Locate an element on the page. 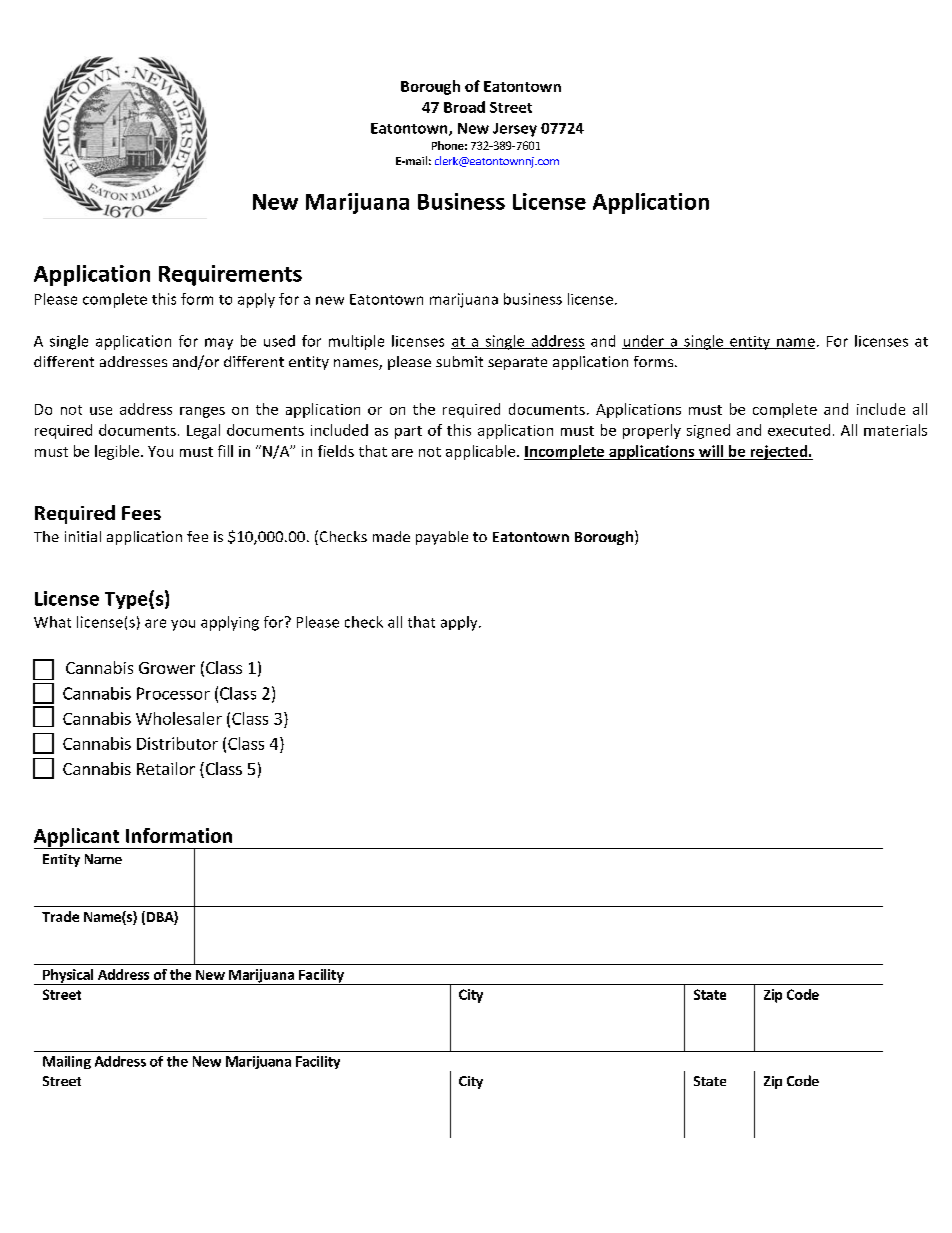 This page has width=952, height=1233. part is located at coordinates (408, 432).
